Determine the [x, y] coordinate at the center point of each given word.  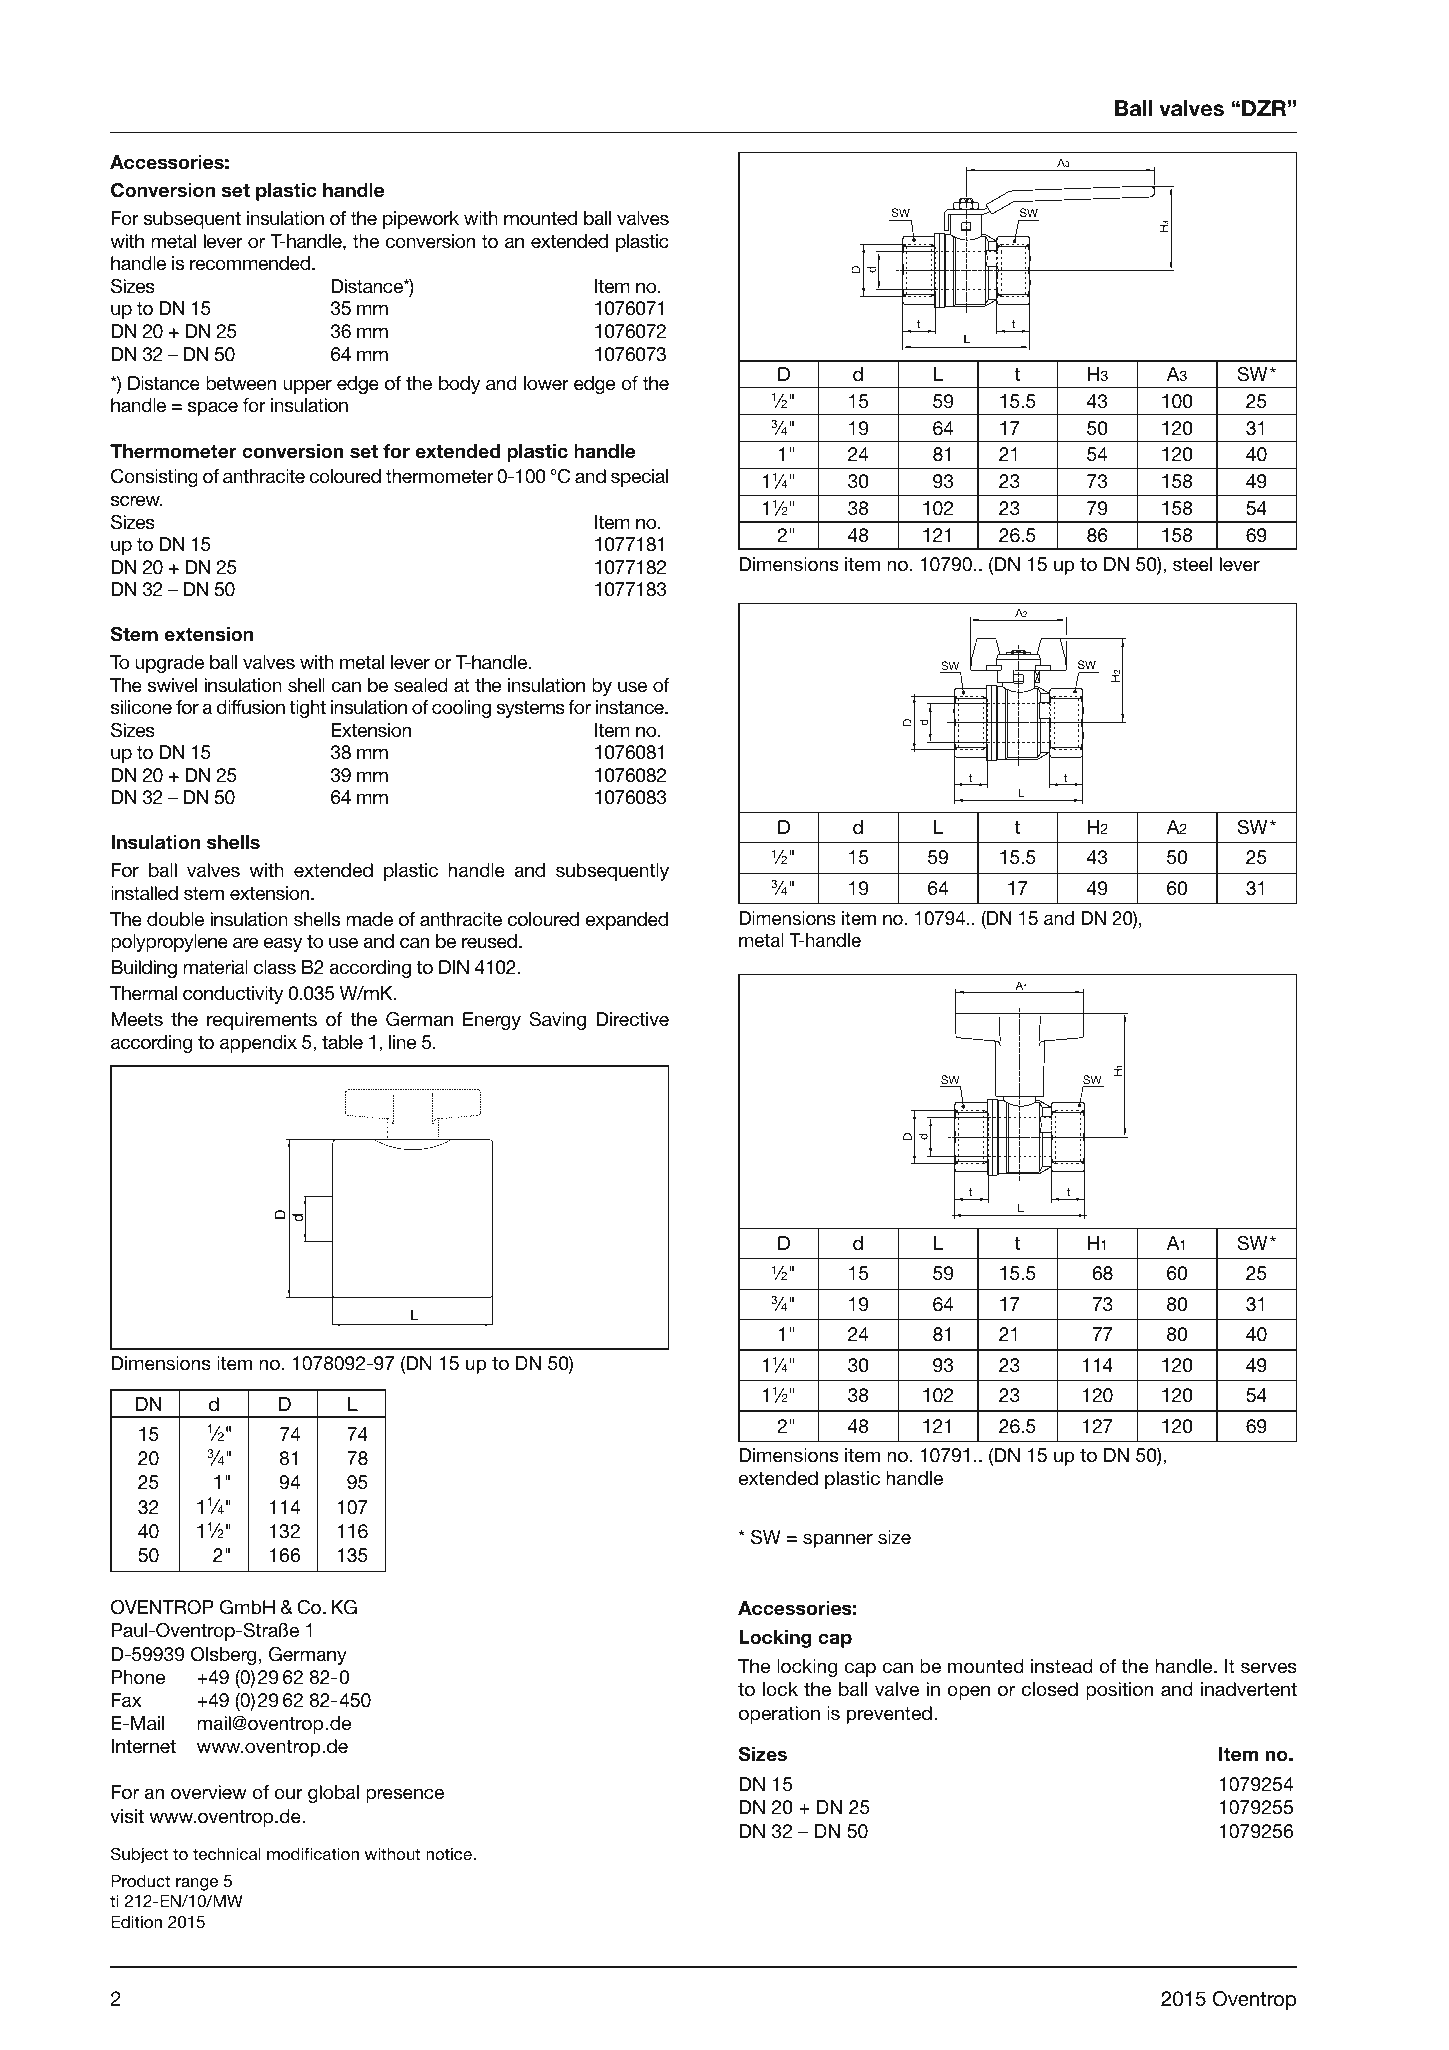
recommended [250, 263]
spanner [838, 1540]
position [1119, 1691]
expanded [627, 921]
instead [1062, 1666]
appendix [258, 1044]
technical [227, 1854]
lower [546, 383]
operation [779, 1715]
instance [631, 707]
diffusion [250, 707]
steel [1192, 564]
